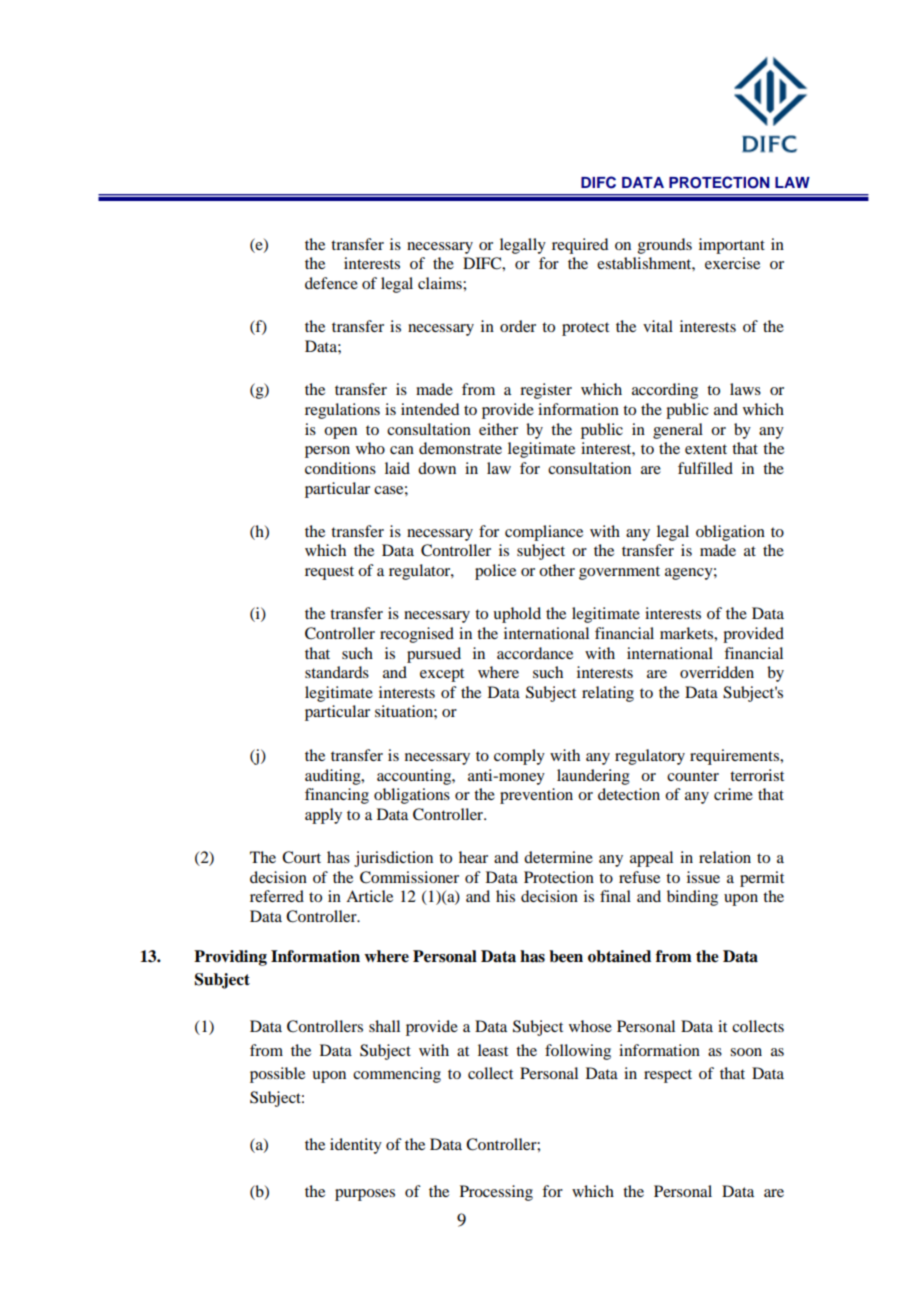 The height and width of the screenshot is (1308, 924). What do you see at coordinates (496, 1193) in the screenshot?
I see `Processing` at bounding box center [496, 1193].
